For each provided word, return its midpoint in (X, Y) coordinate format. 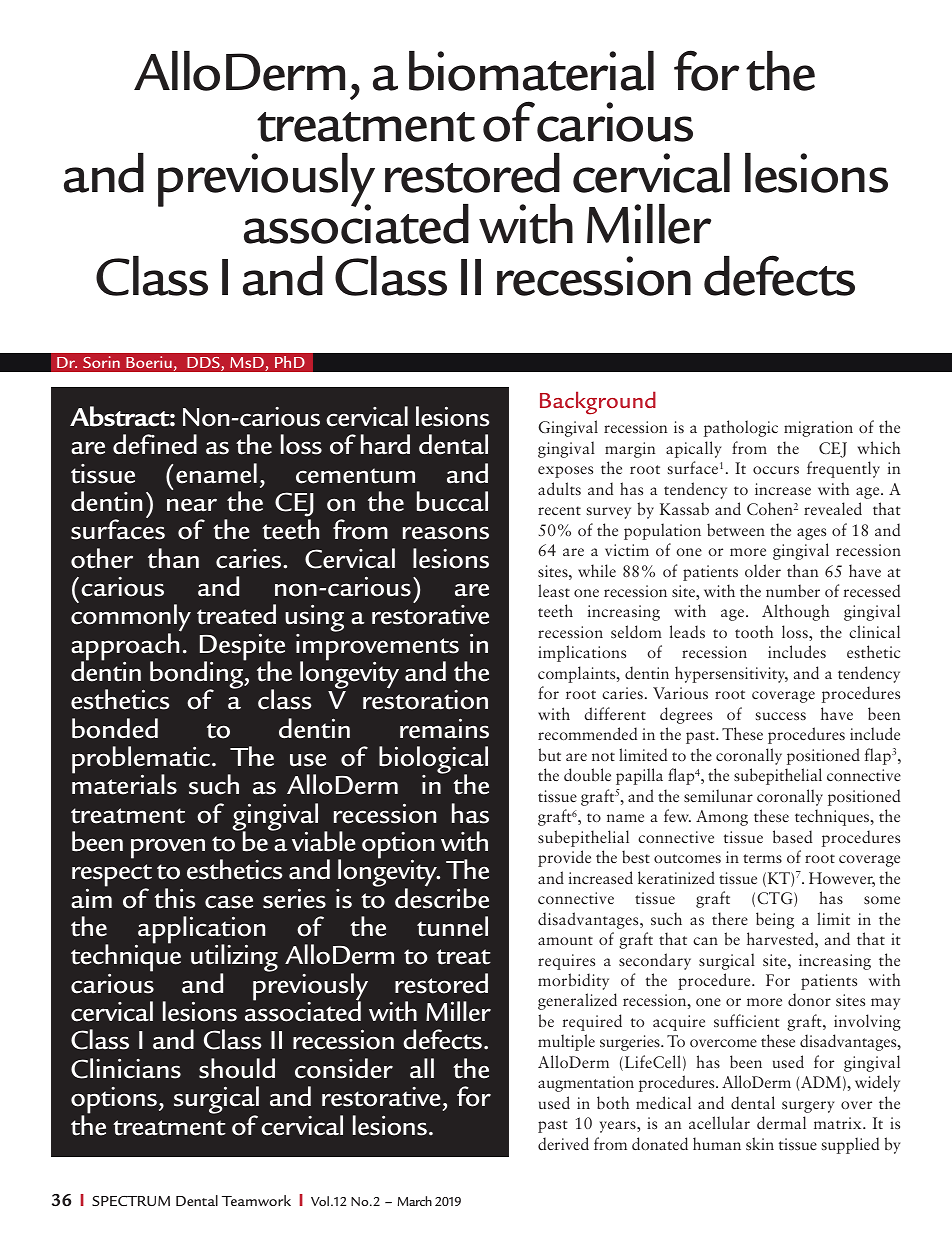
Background (598, 403)
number (793, 590)
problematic (141, 761)
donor (809, 999)
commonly (131, 619)
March (415, 1201)
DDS (204, 364)
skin (760, 1143)
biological (433, 761)
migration (818, 429)
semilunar (718, 795)
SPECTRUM (131, 1201)
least (554, 590)
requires (566, 962)
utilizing (234, 959)
